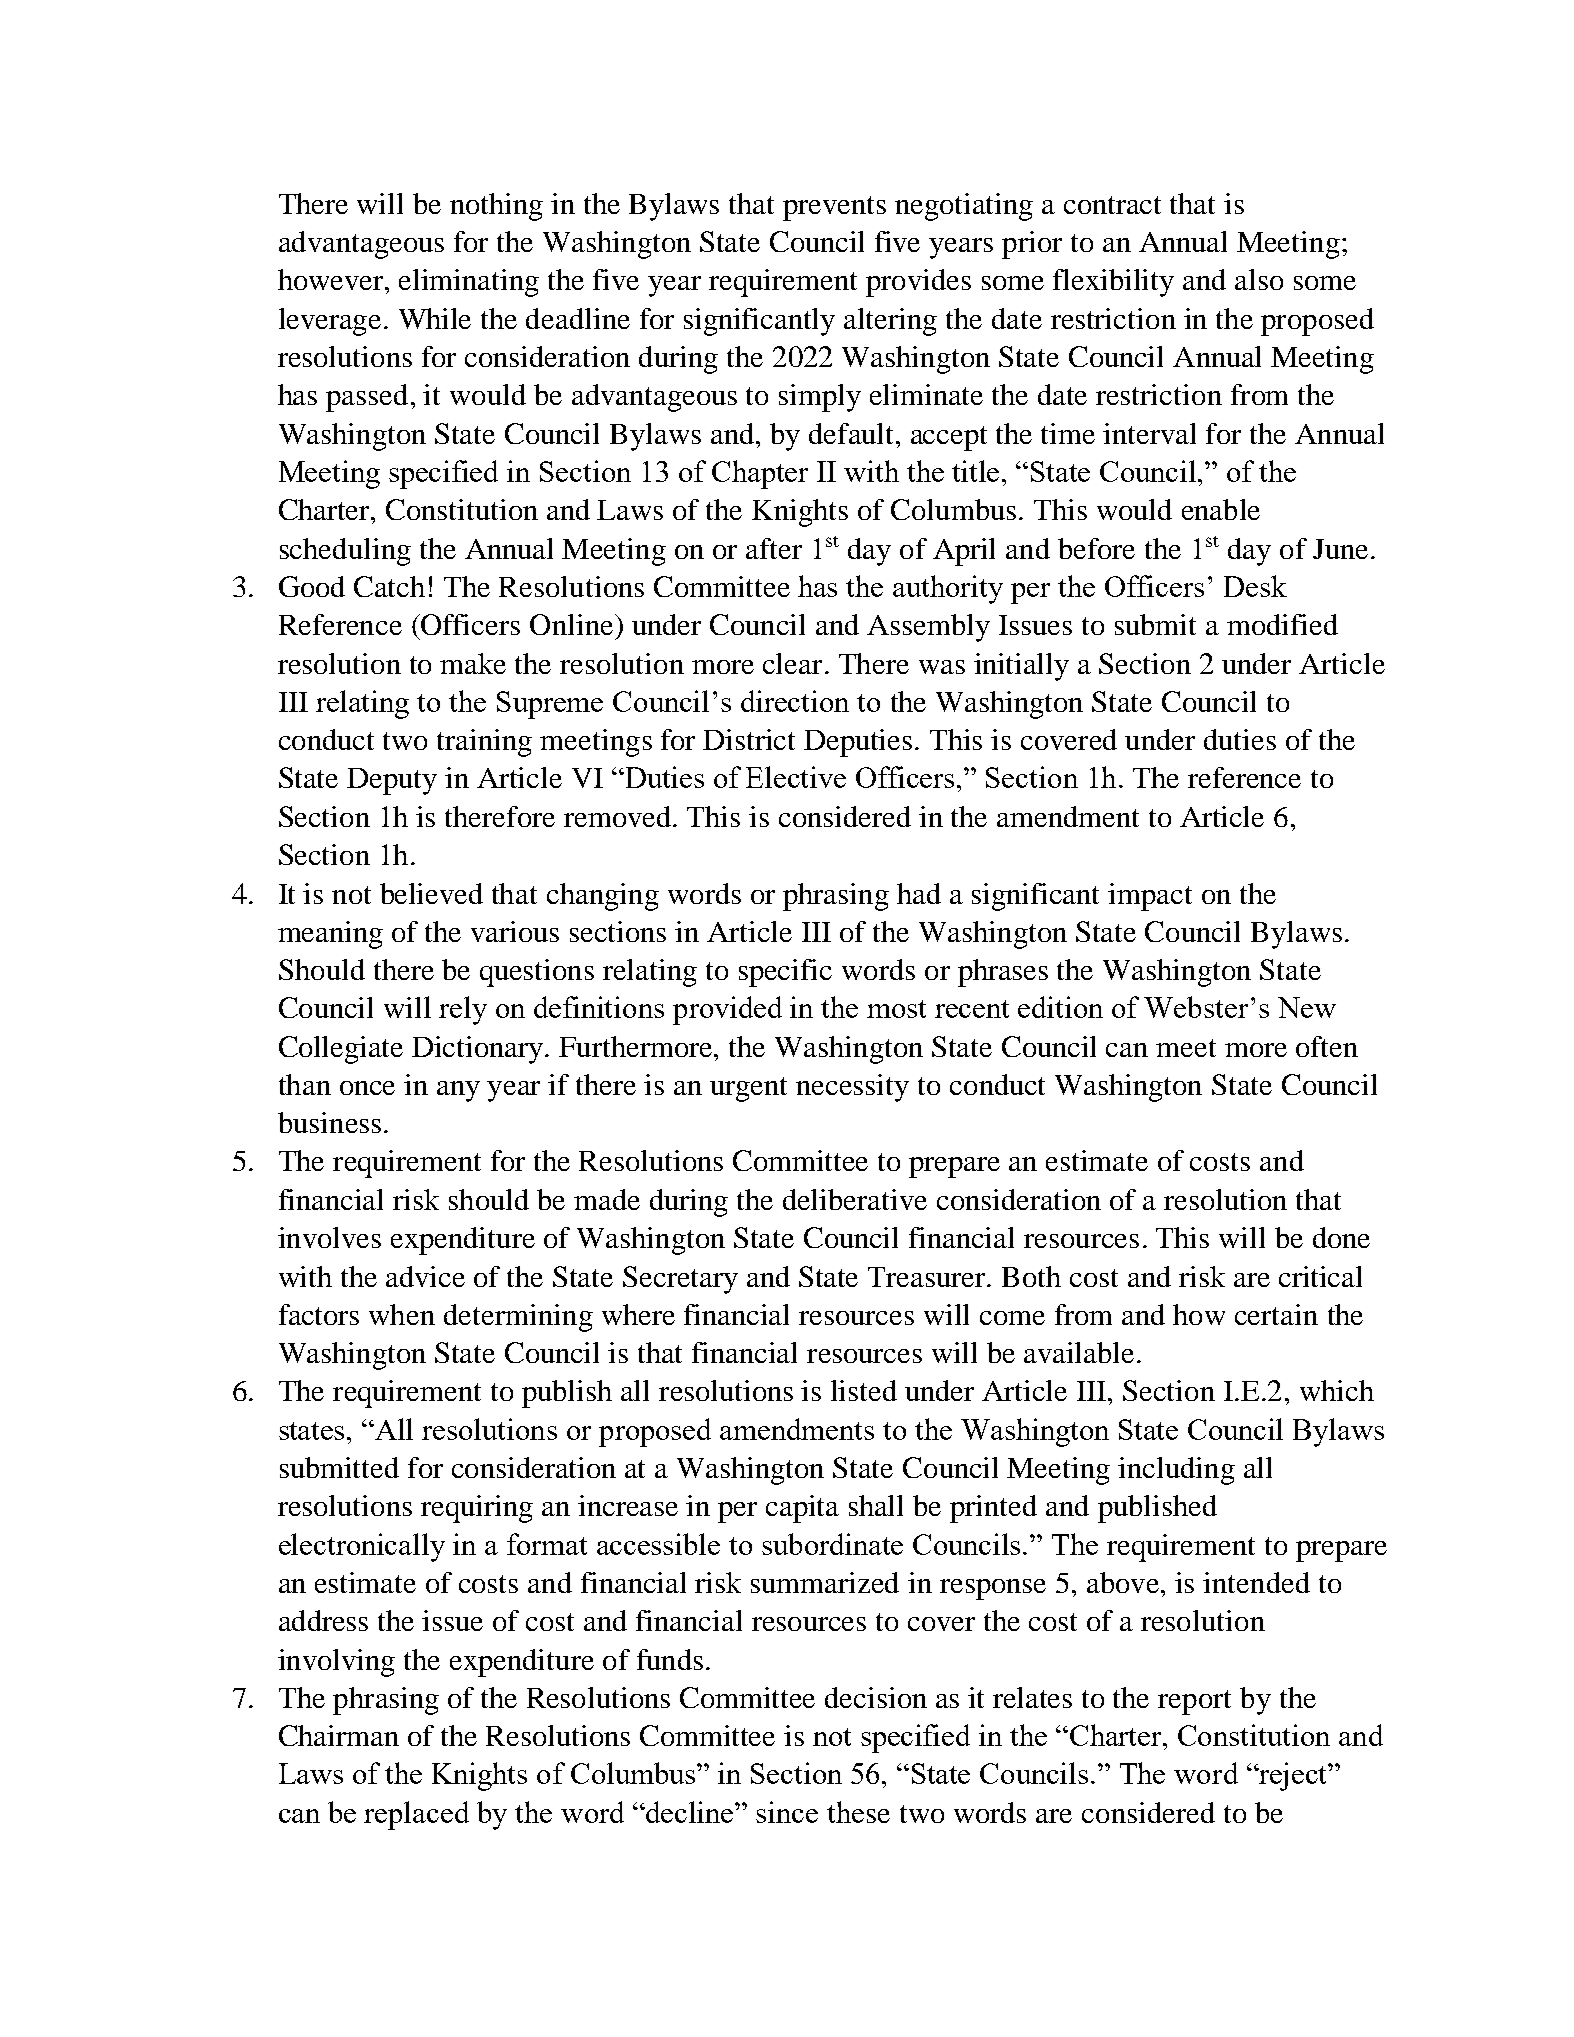 Image resolution: width=1574 pixels, height=2037 pixels. Describe the element at coordinates (1259, 279) in the screenshot. I see `also` at that location.
